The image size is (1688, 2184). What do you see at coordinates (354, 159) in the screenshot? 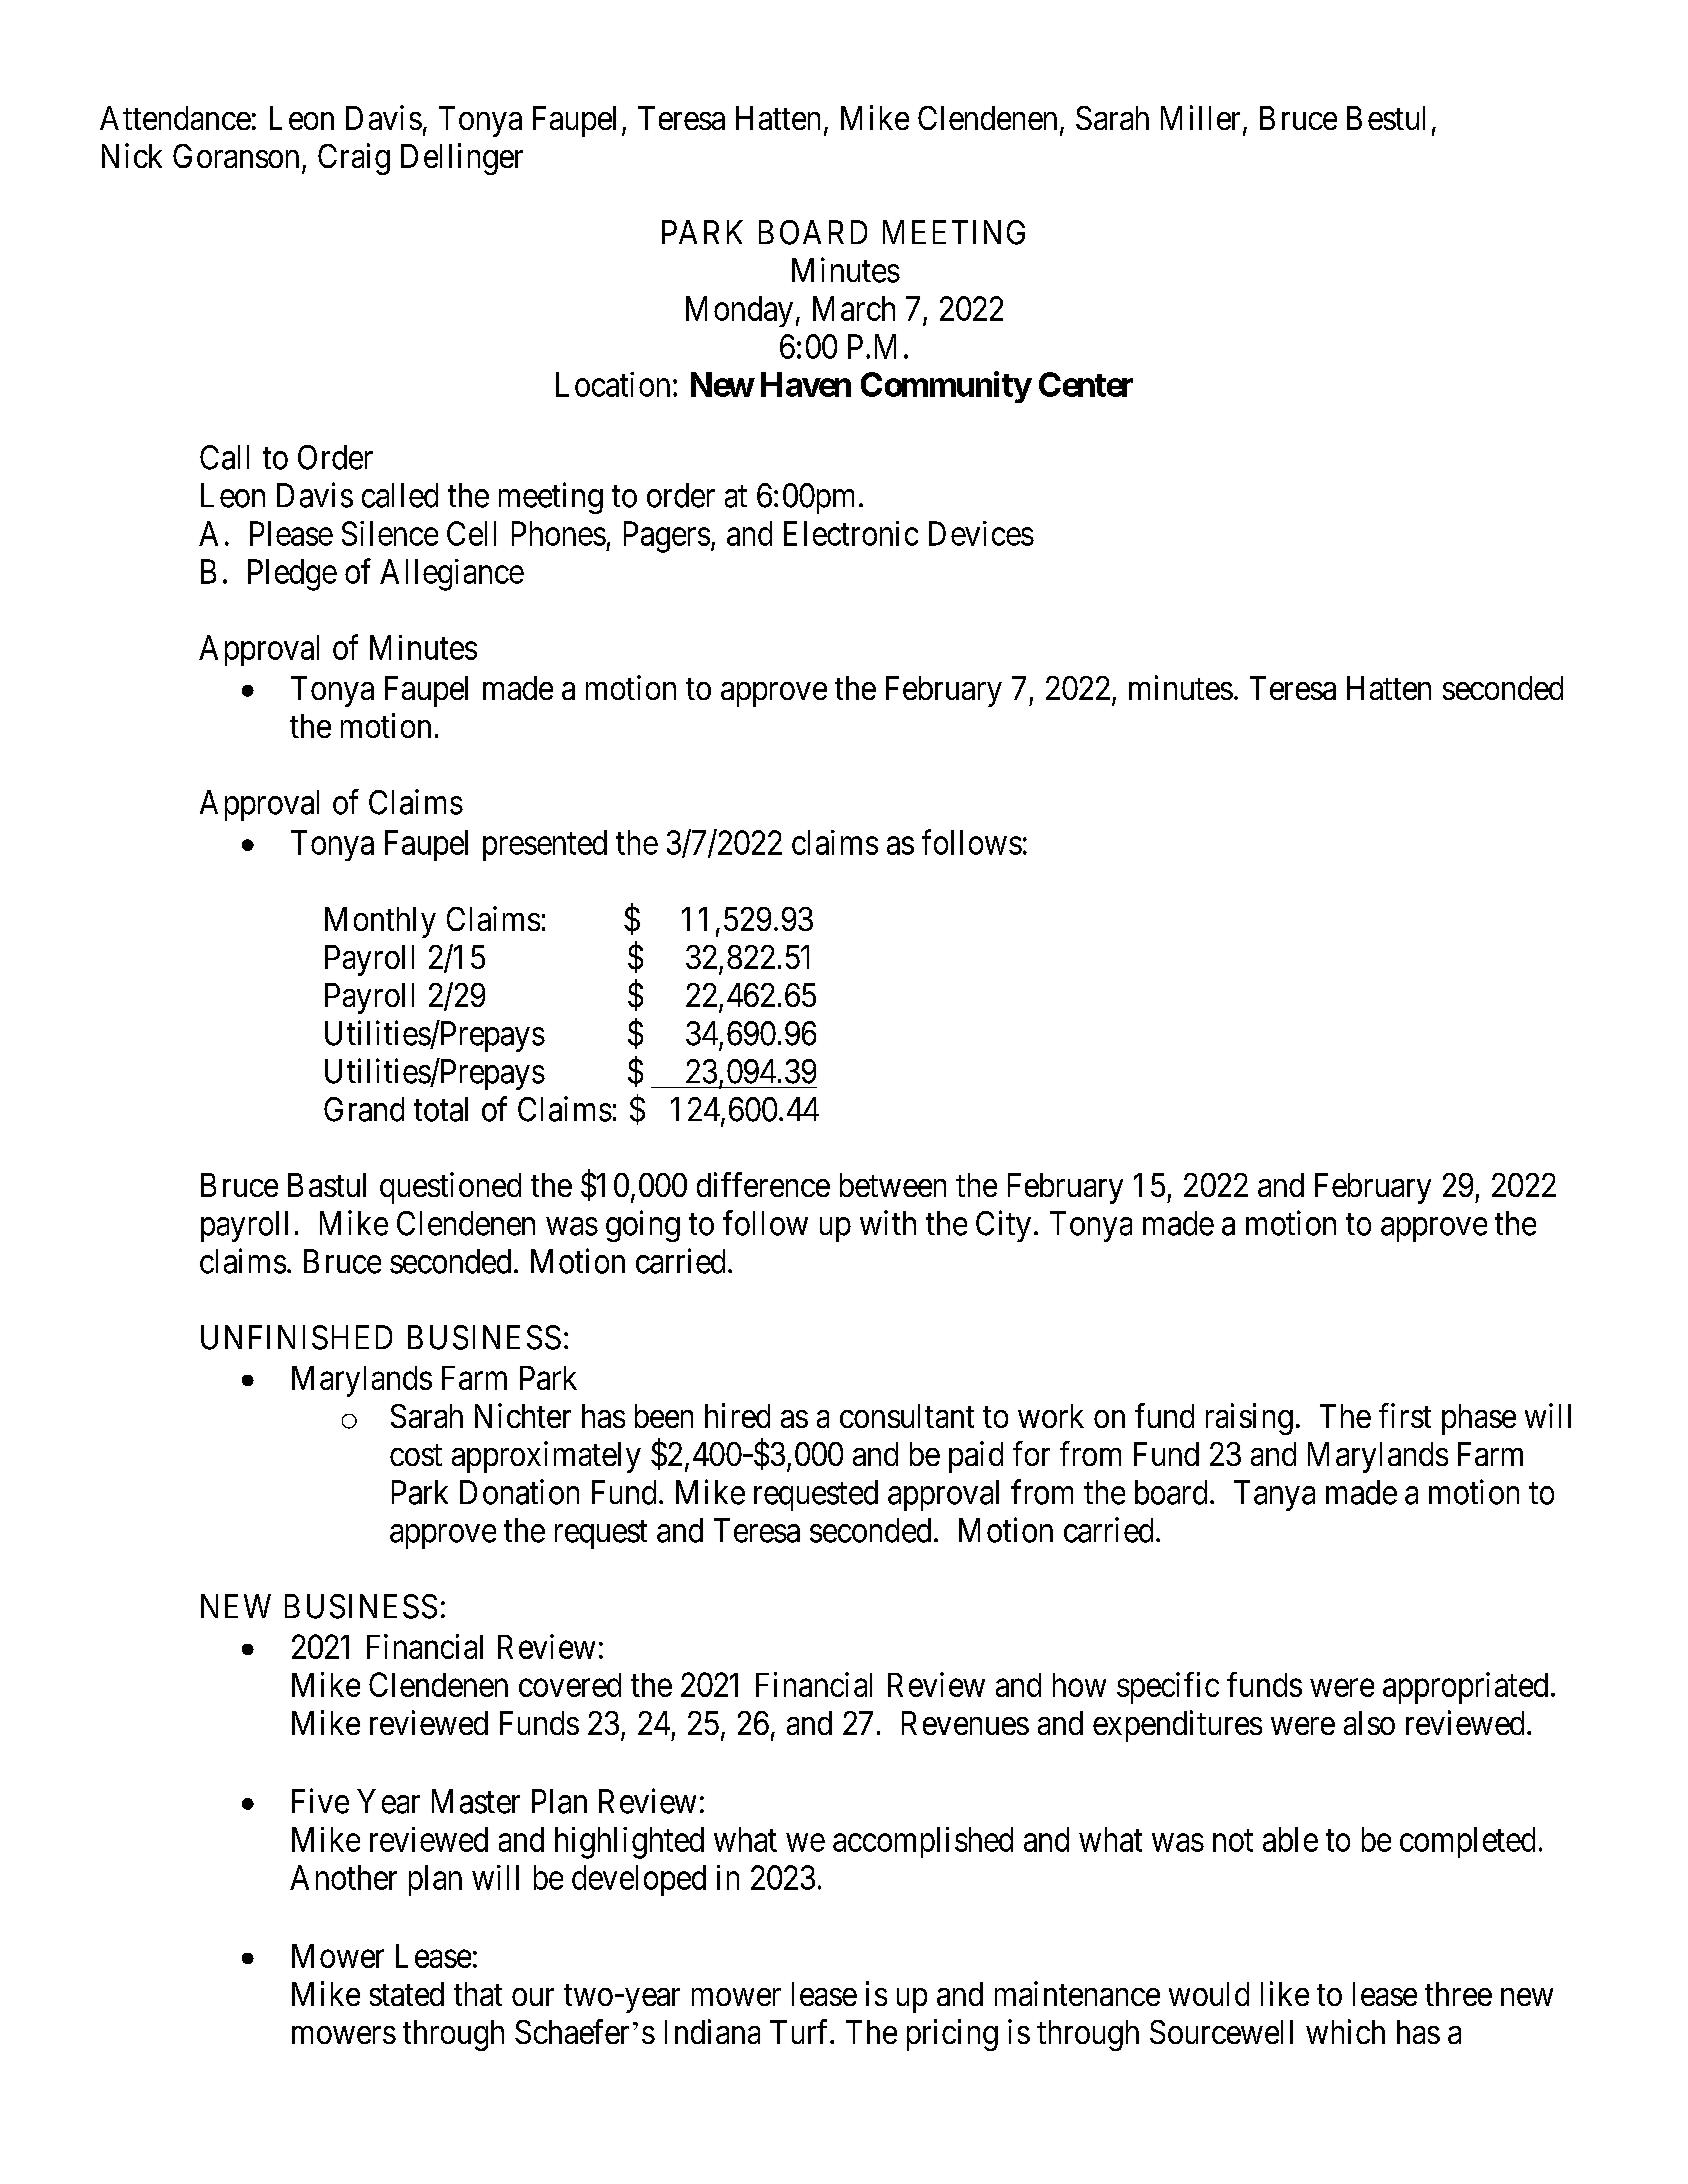
I see `Craig` at bounding box center [354, 159].
